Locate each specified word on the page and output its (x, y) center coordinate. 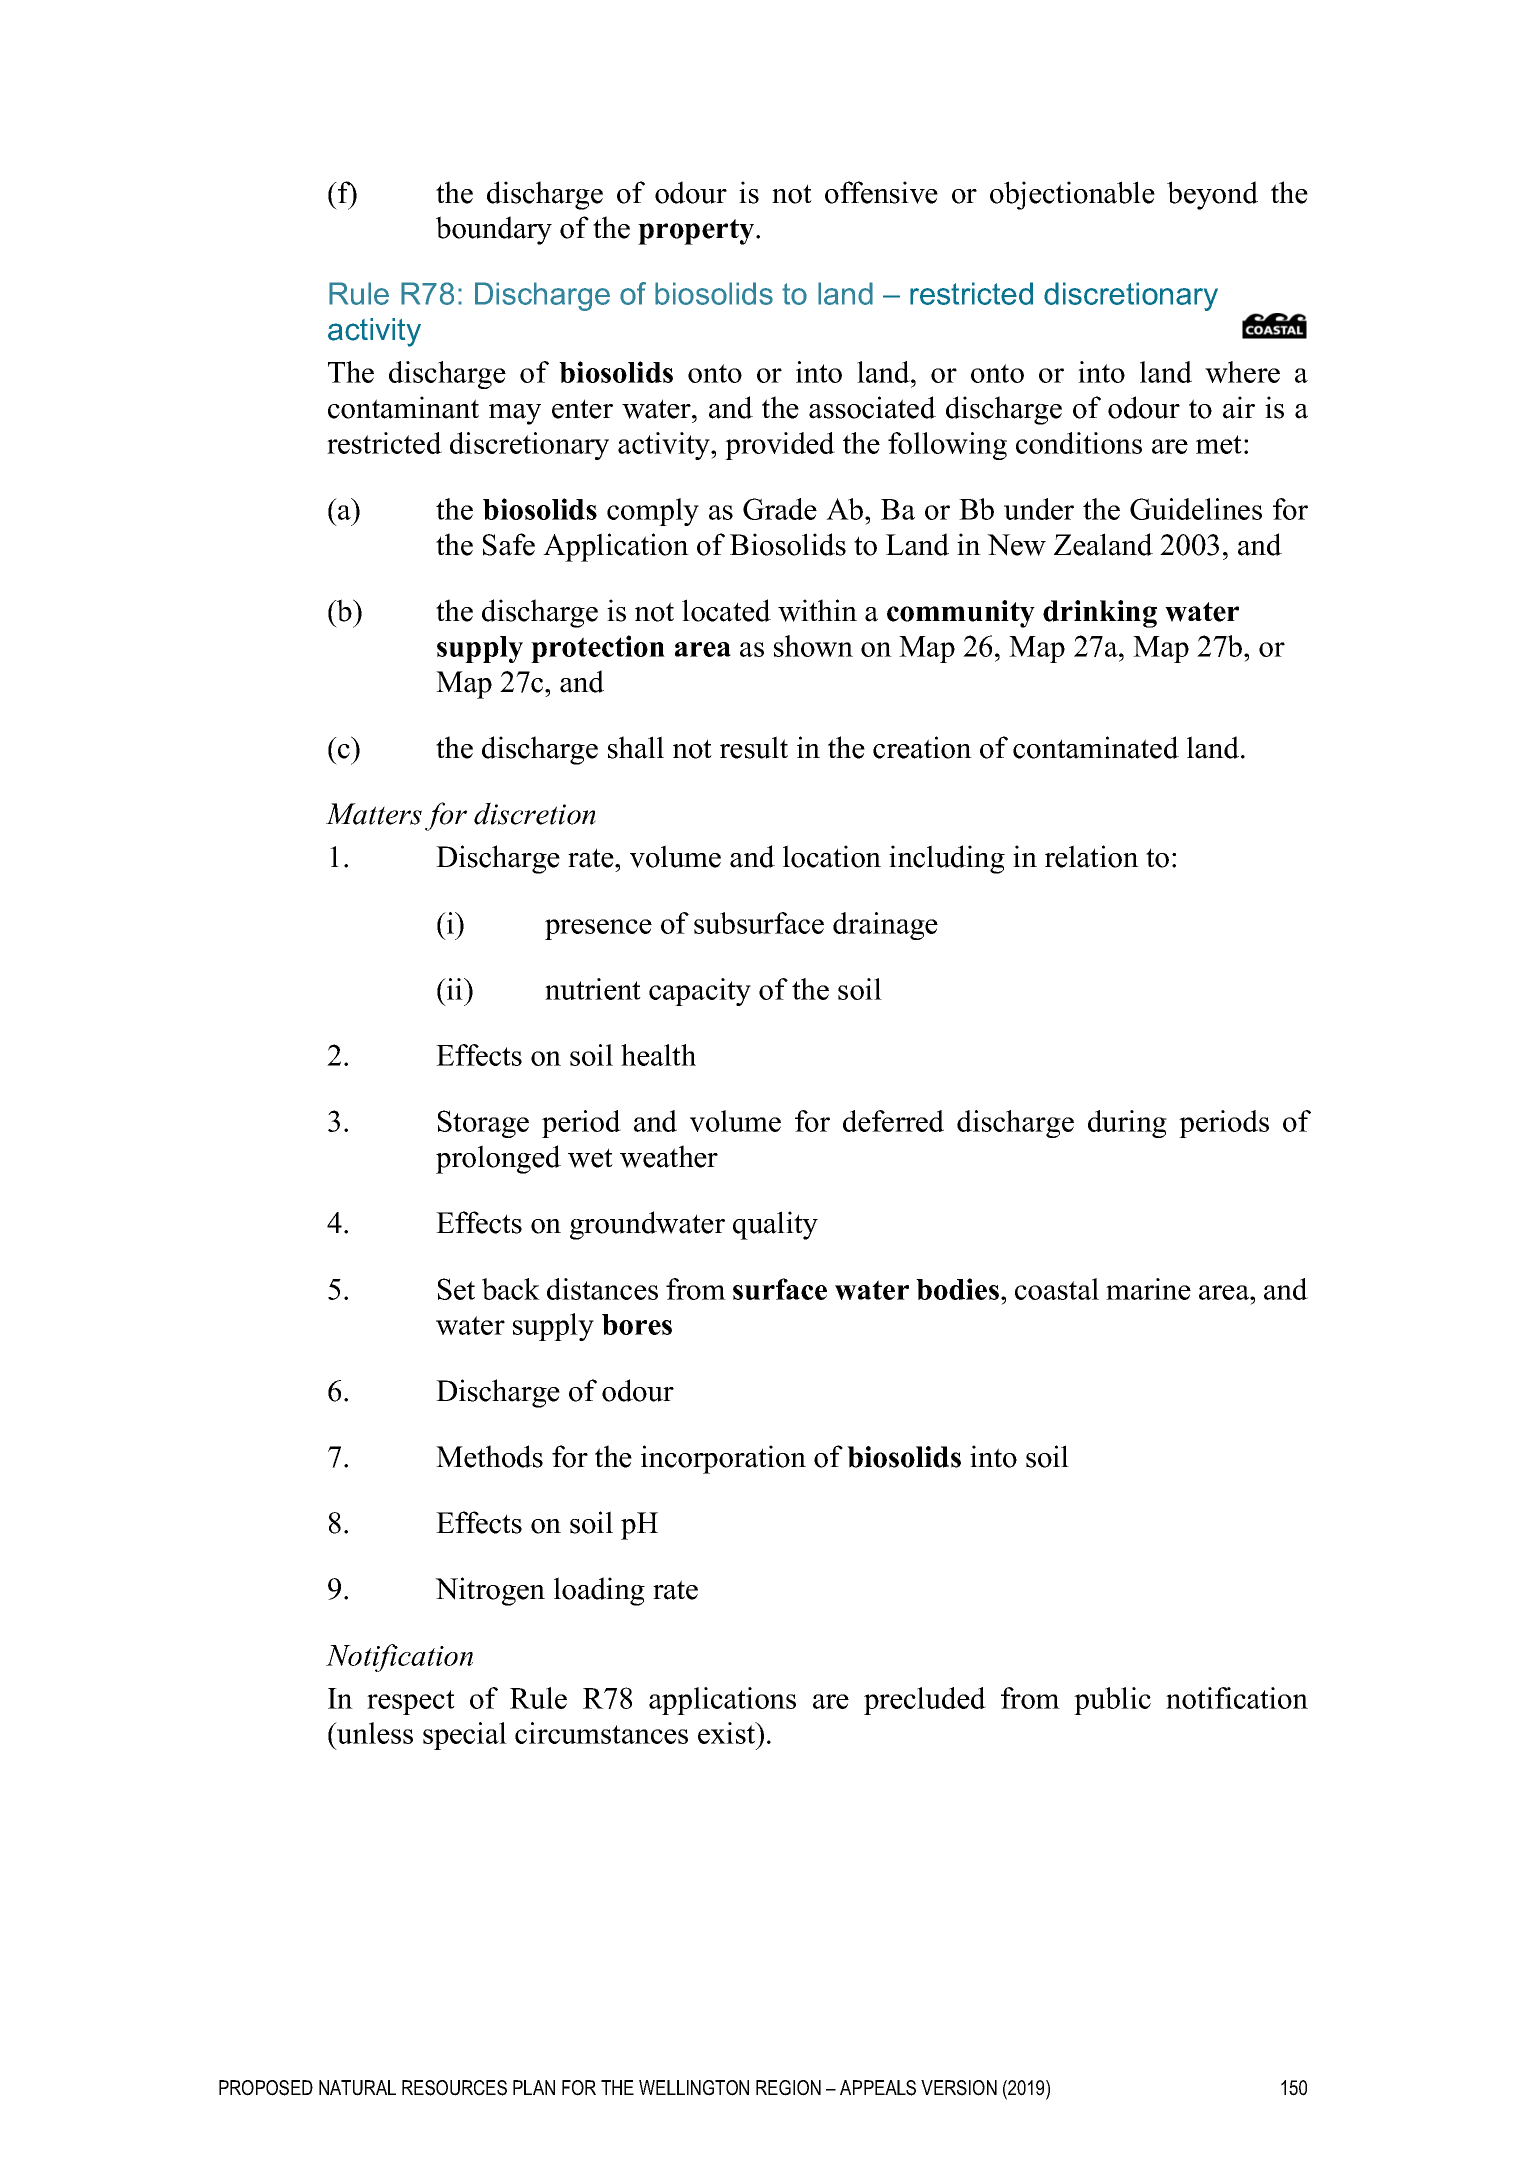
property (697, 232)
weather (669, 1156)
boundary (494, 230)
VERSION (959, 2088)
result (754, 747)
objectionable (1072, 195)
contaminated (1096, 747)
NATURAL (357, 2088)
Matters (374, 814)
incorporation (723, 1459)
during (1127, 1124)
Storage (483, 1124)
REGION (788, 2088)
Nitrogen (490, 1591)
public (1112, 1701)
